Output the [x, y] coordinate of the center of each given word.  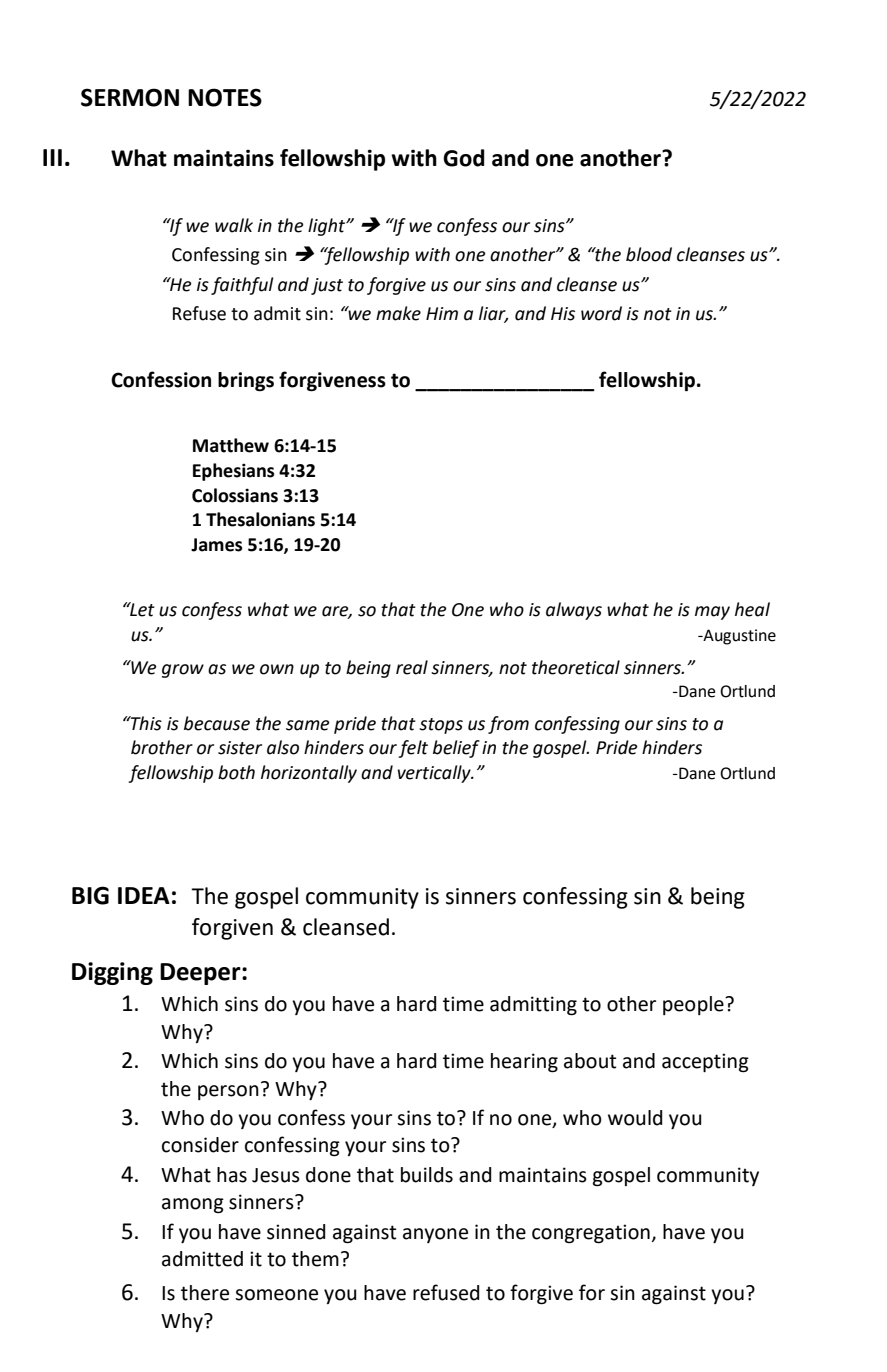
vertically [435, 774]
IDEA [144, 895]
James [216, 545]
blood [649, 254]
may [712, 613]
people [694, 1005]
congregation [591, 1234]
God [464, 158]
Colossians [235, 495]
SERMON [130, 97]
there [205, 1293]
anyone [435, 1235]
